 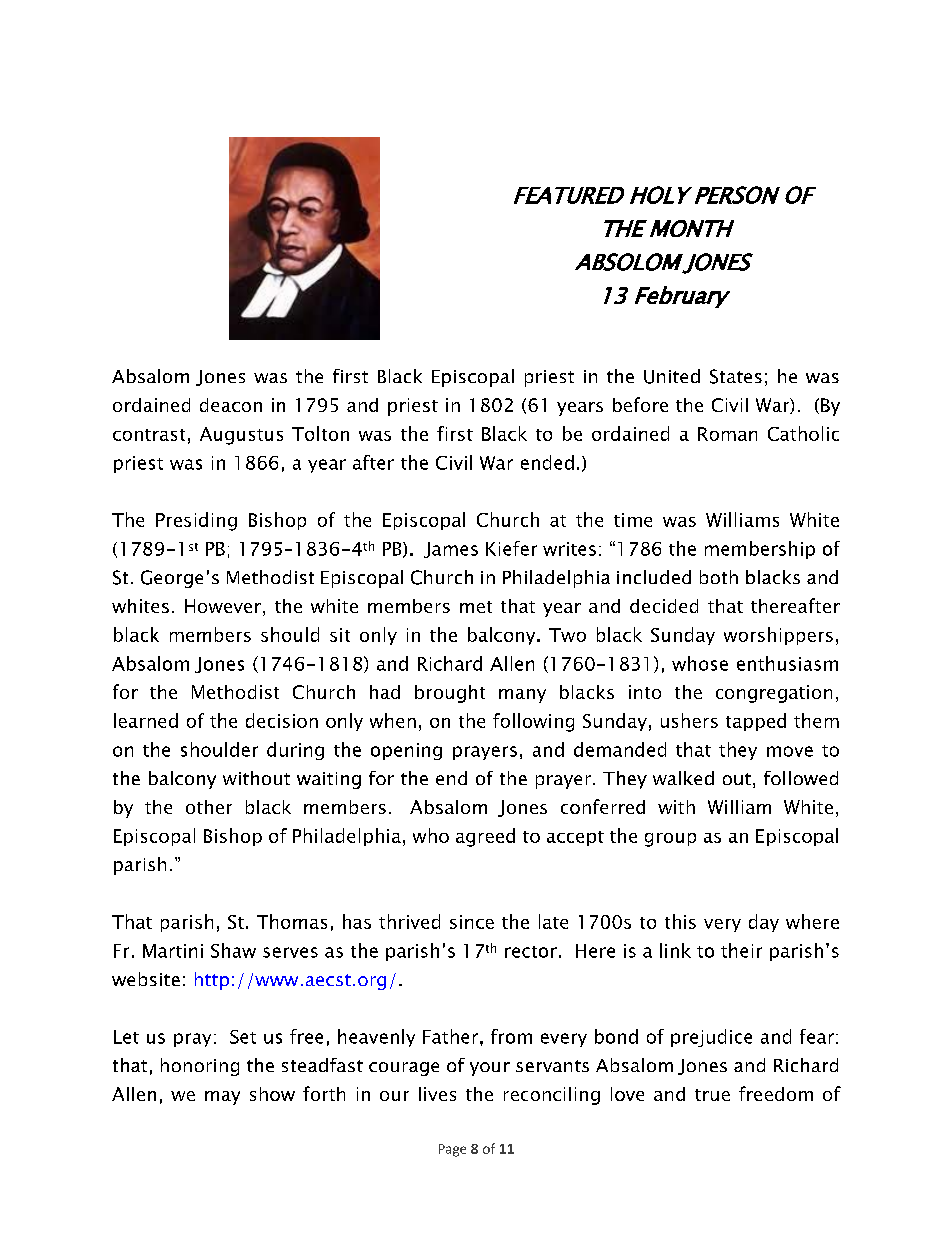 I want to click on ended, so click(x=547, y=462).
